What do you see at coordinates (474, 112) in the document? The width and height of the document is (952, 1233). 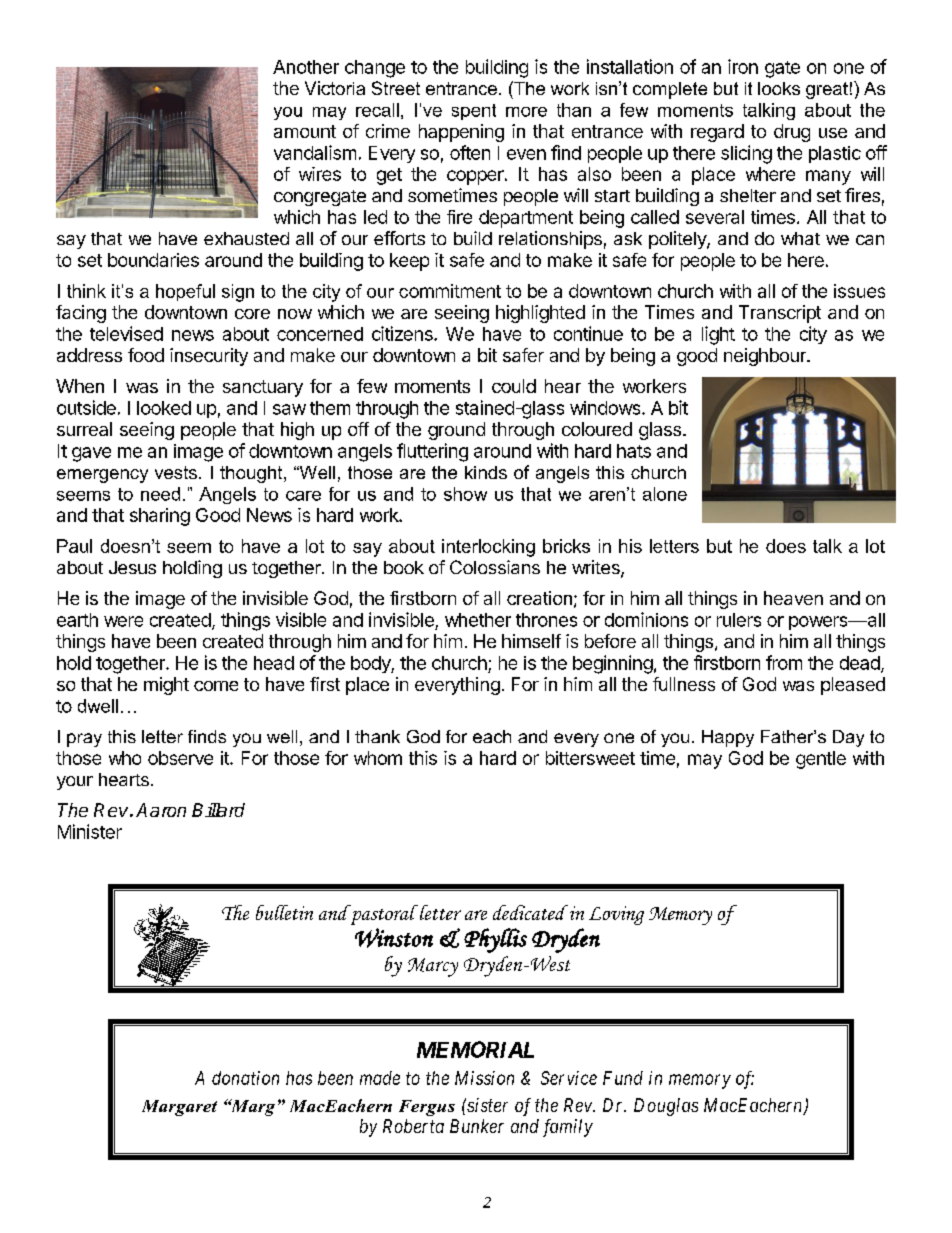 I see `spent` at bounding box center [474, 112].
